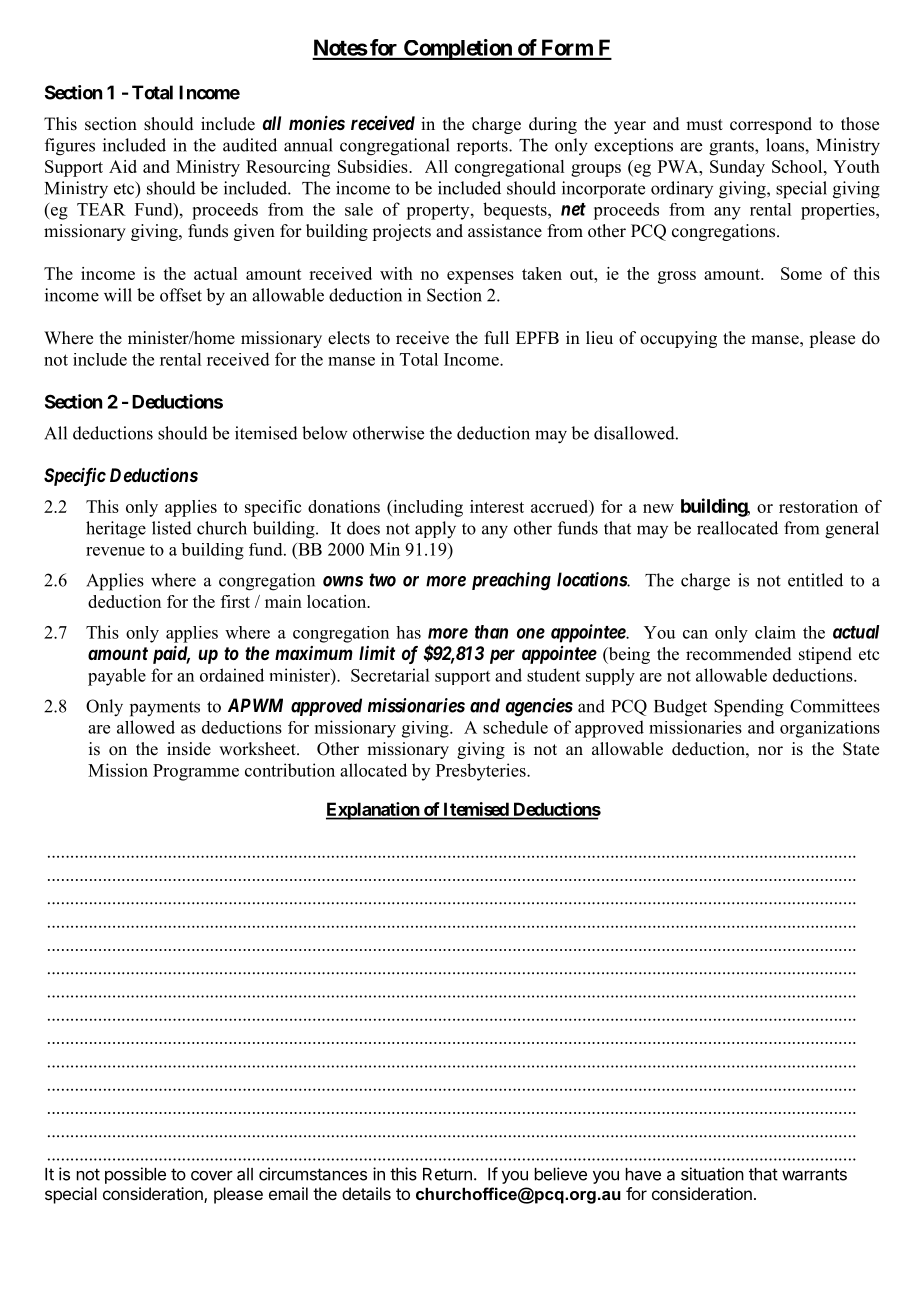 The height and width of the screenshot is (1307, 924). What do you see at coordinates (373, 811) in the screenshot?
I see `Explanation` at bounding box center [373, 811].
